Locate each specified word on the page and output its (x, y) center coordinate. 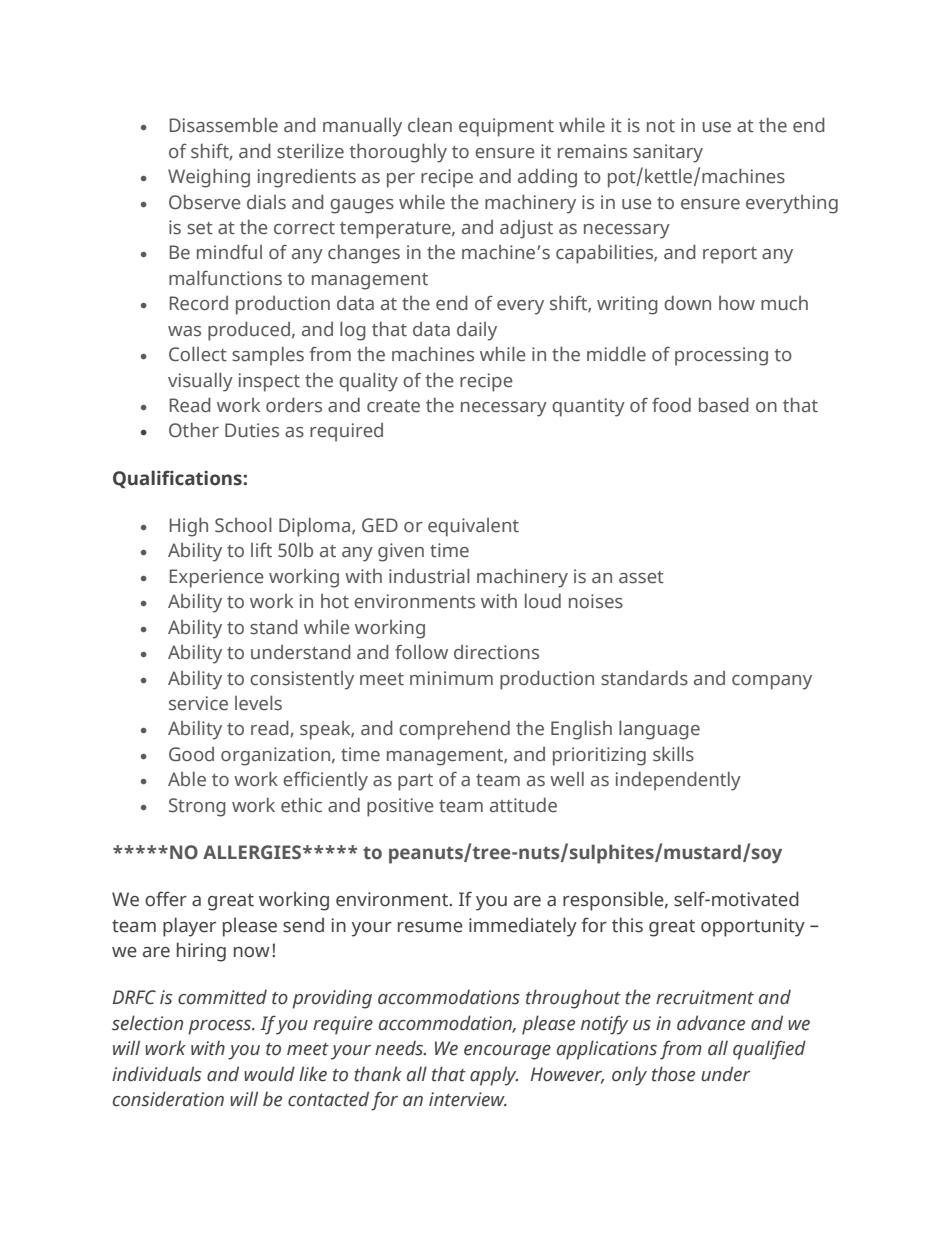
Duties (252, 430)
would (269, 1074)
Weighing (209, 178)
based (724, 405)
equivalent (473, 527)
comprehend (454, 730)
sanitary (668, 153)
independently (678, 781)
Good (191, 754)
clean (430, 125)
